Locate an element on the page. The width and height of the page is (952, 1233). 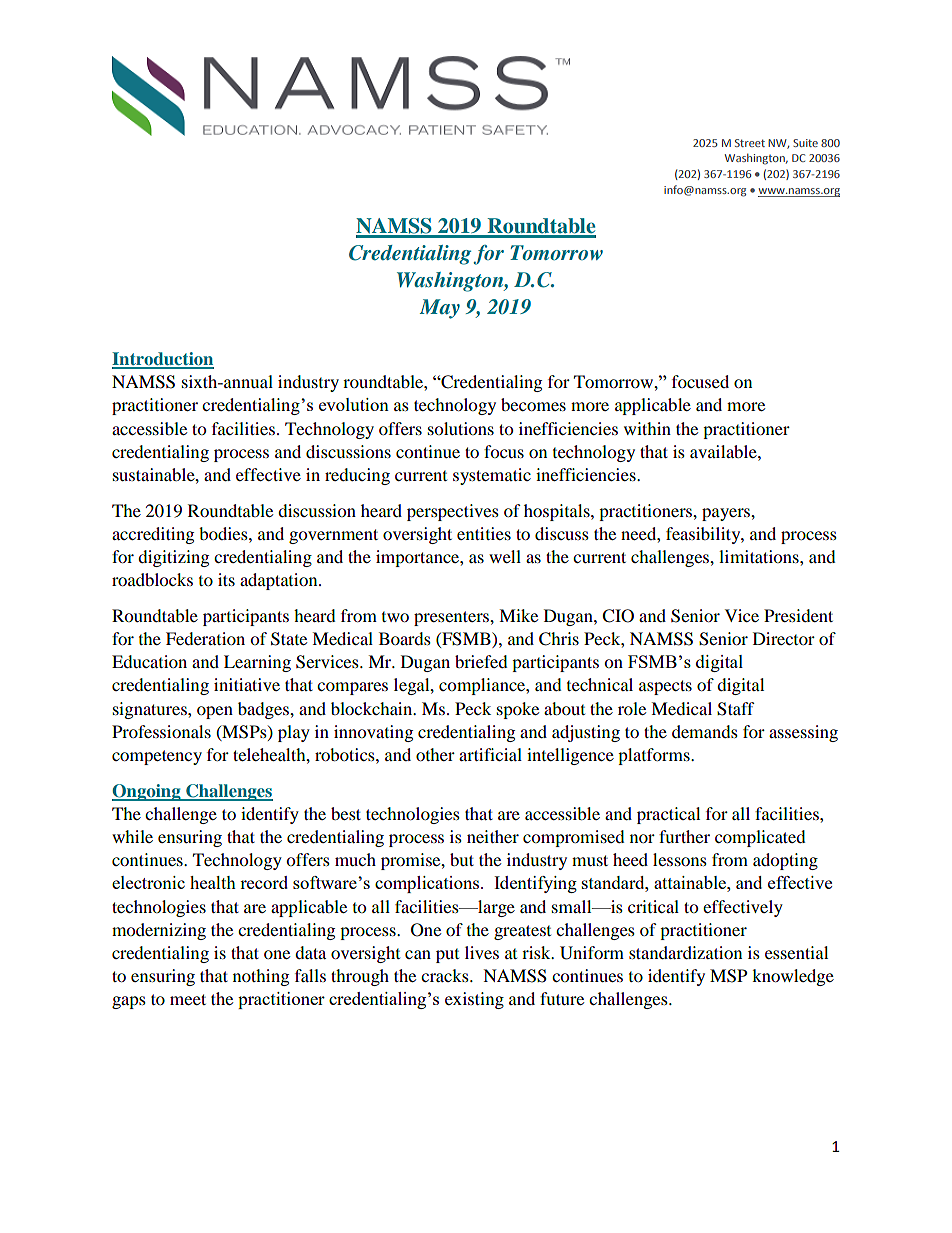
its is located at coordinates (226, 579).
